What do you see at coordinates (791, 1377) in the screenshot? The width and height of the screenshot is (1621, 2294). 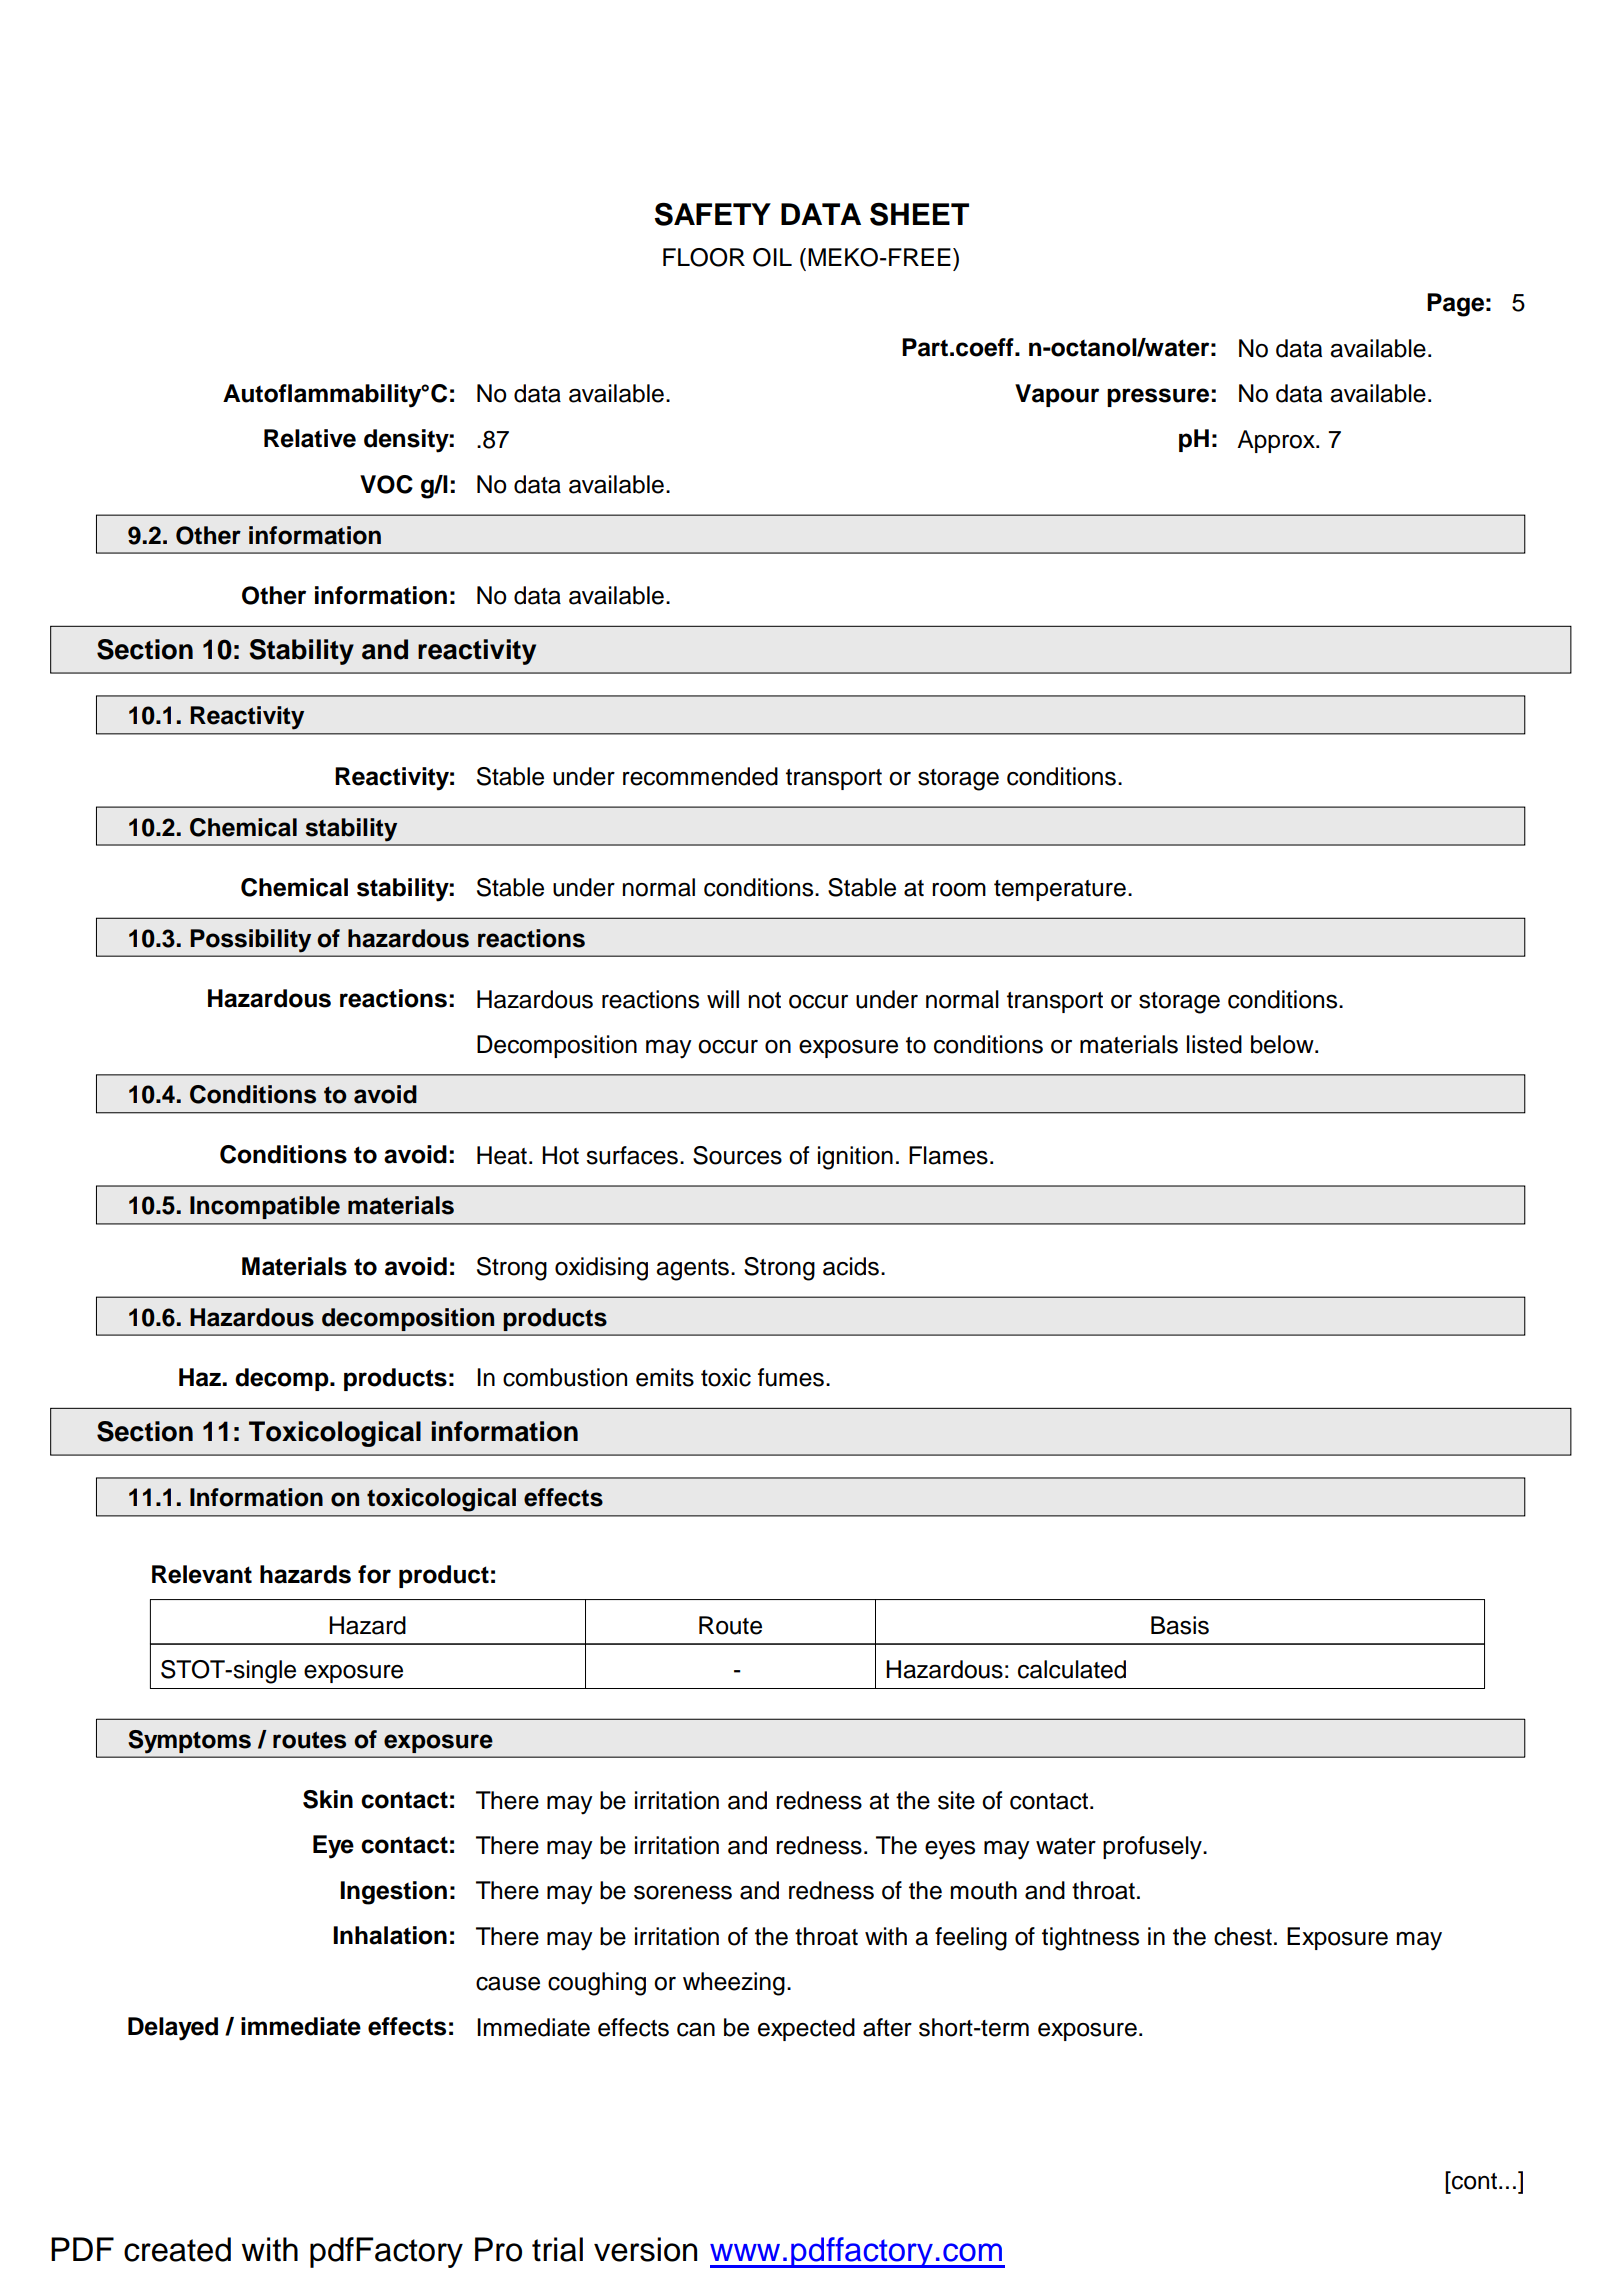 I see `fumes` at bounding box center [791, 1377].
